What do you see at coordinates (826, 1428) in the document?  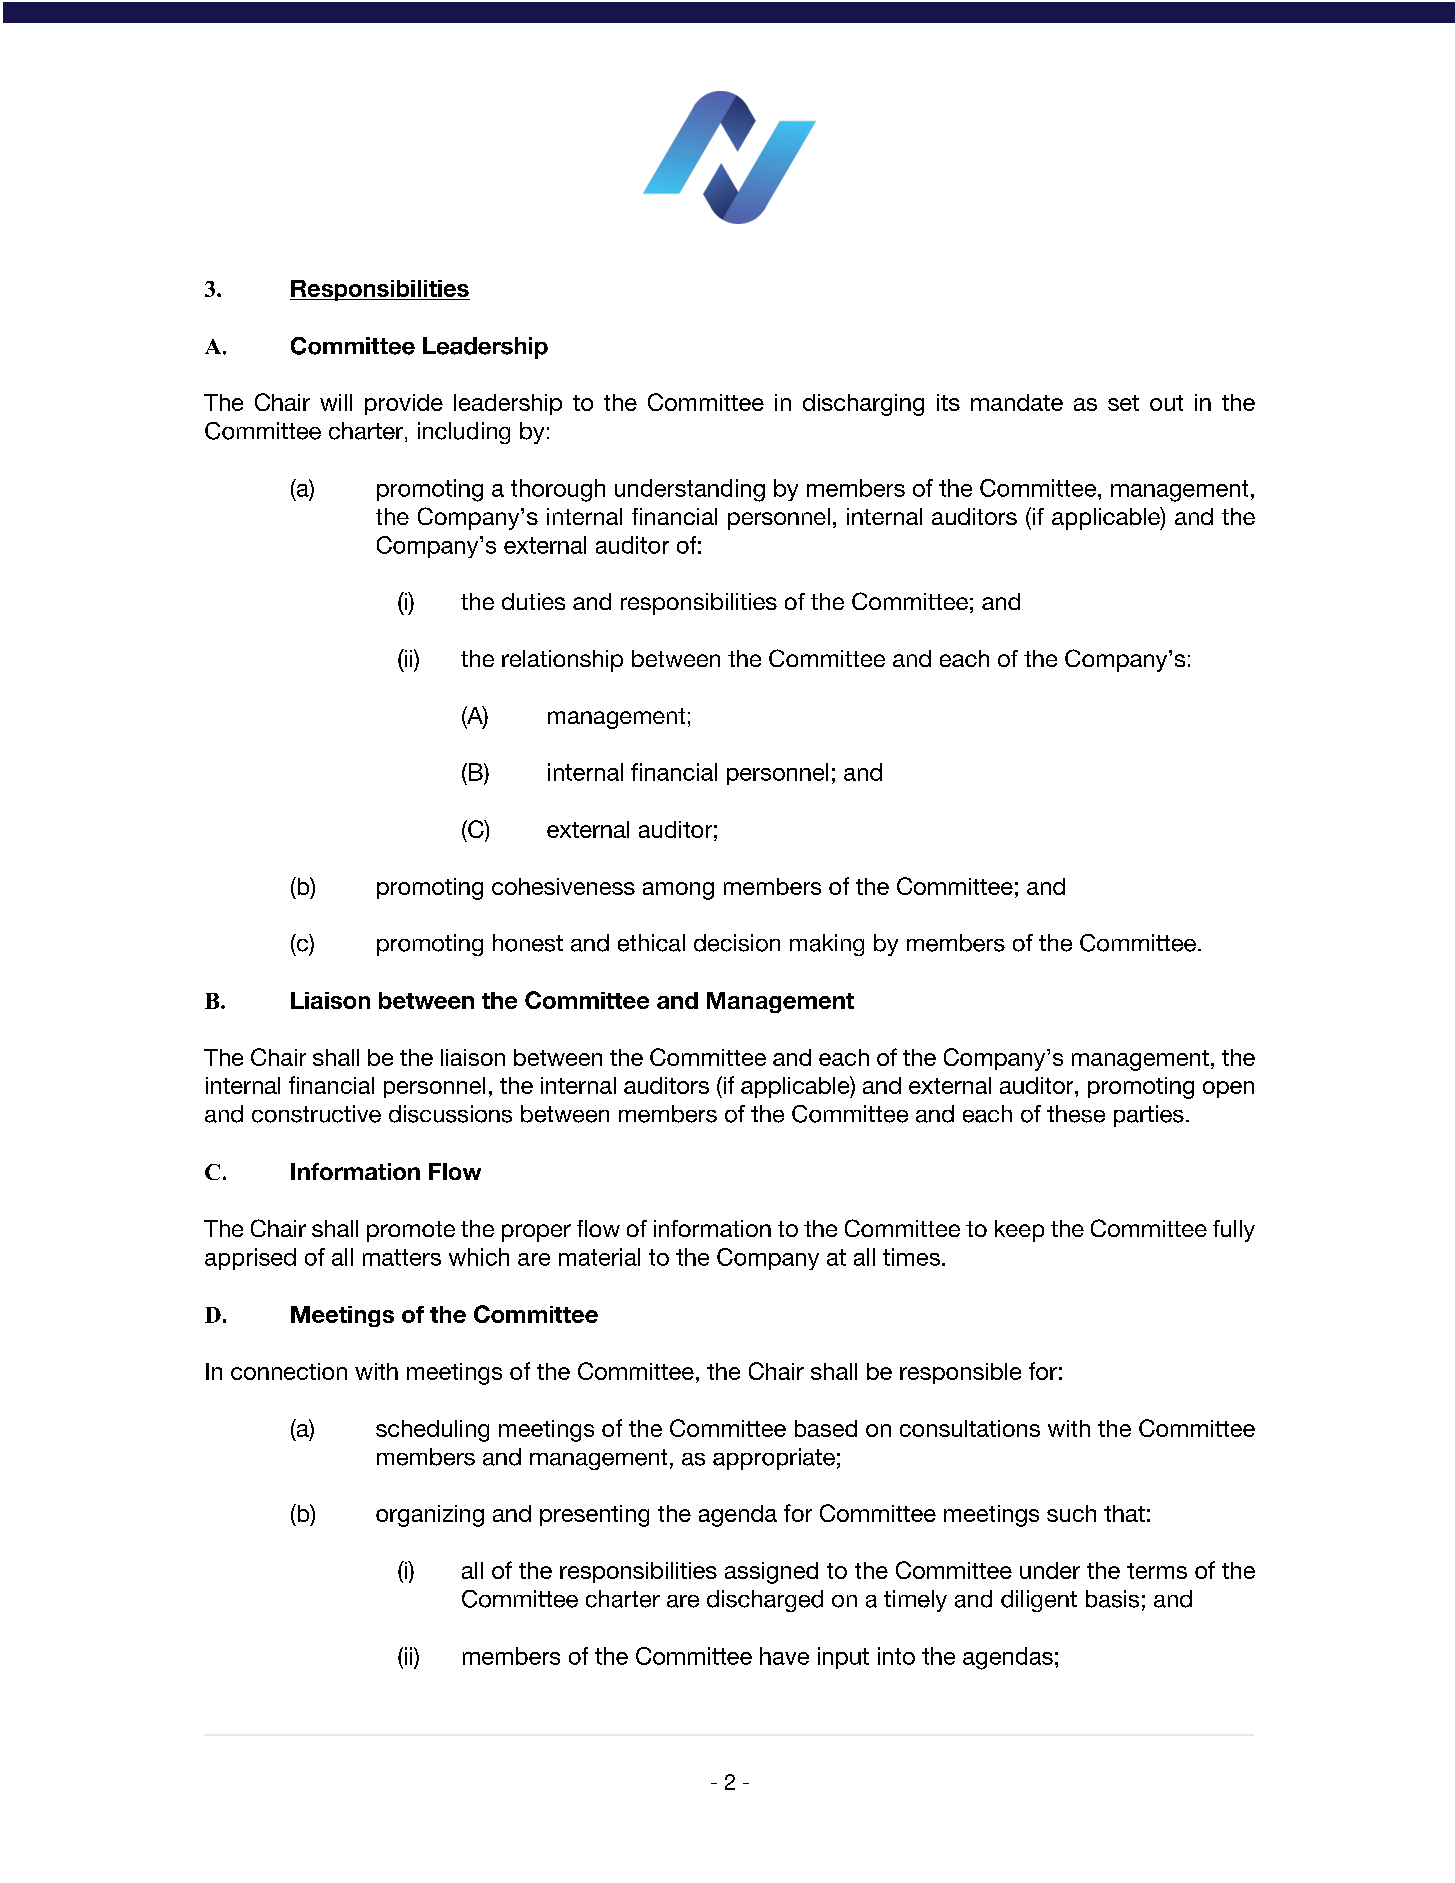 I see `based` at bounding box center [826, 1428].
